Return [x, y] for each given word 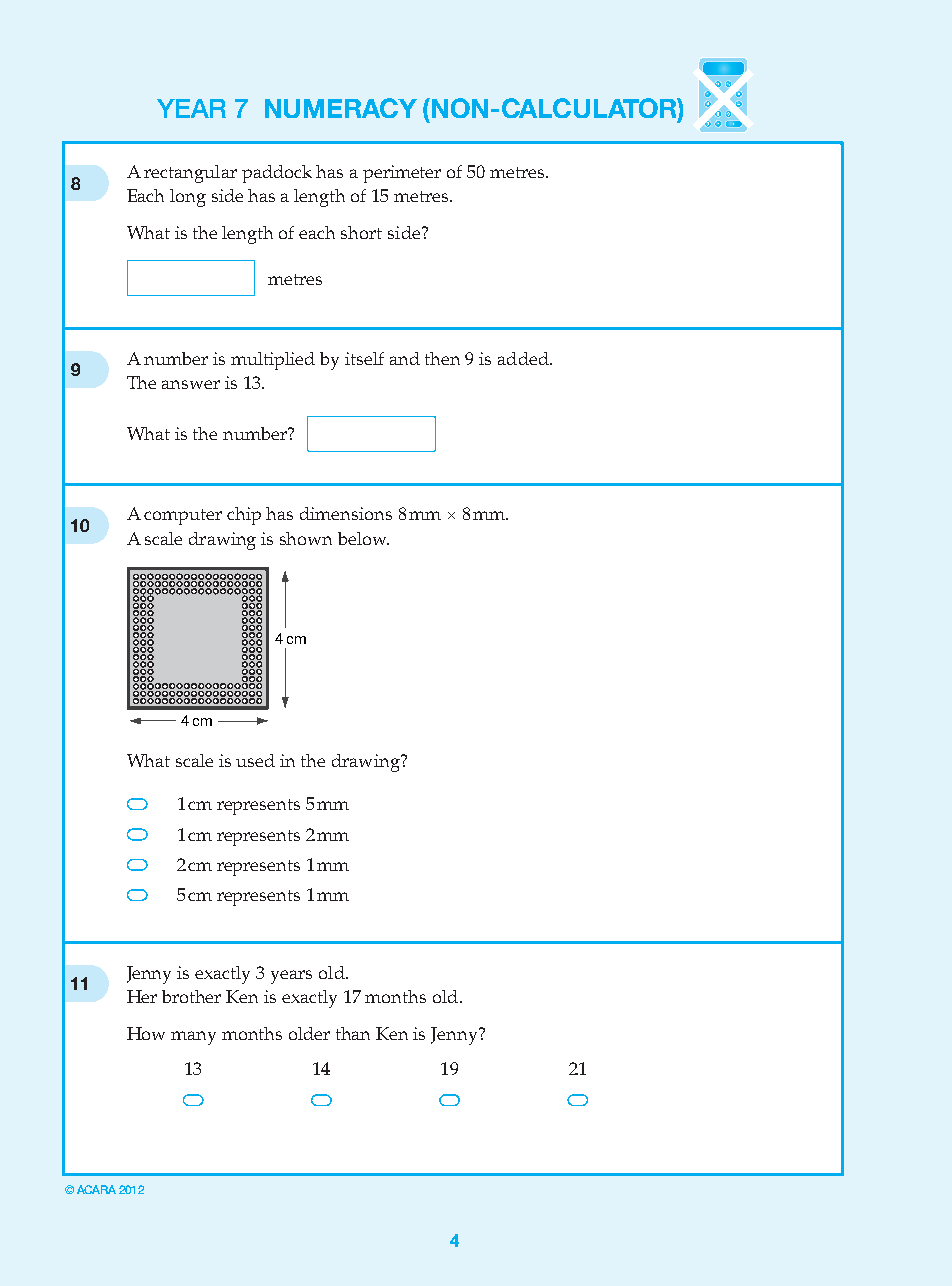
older [309, 1033]
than [353, 1033]
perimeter [402, 174]
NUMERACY [341, 108]
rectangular [190, 174]
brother [191, 996]
